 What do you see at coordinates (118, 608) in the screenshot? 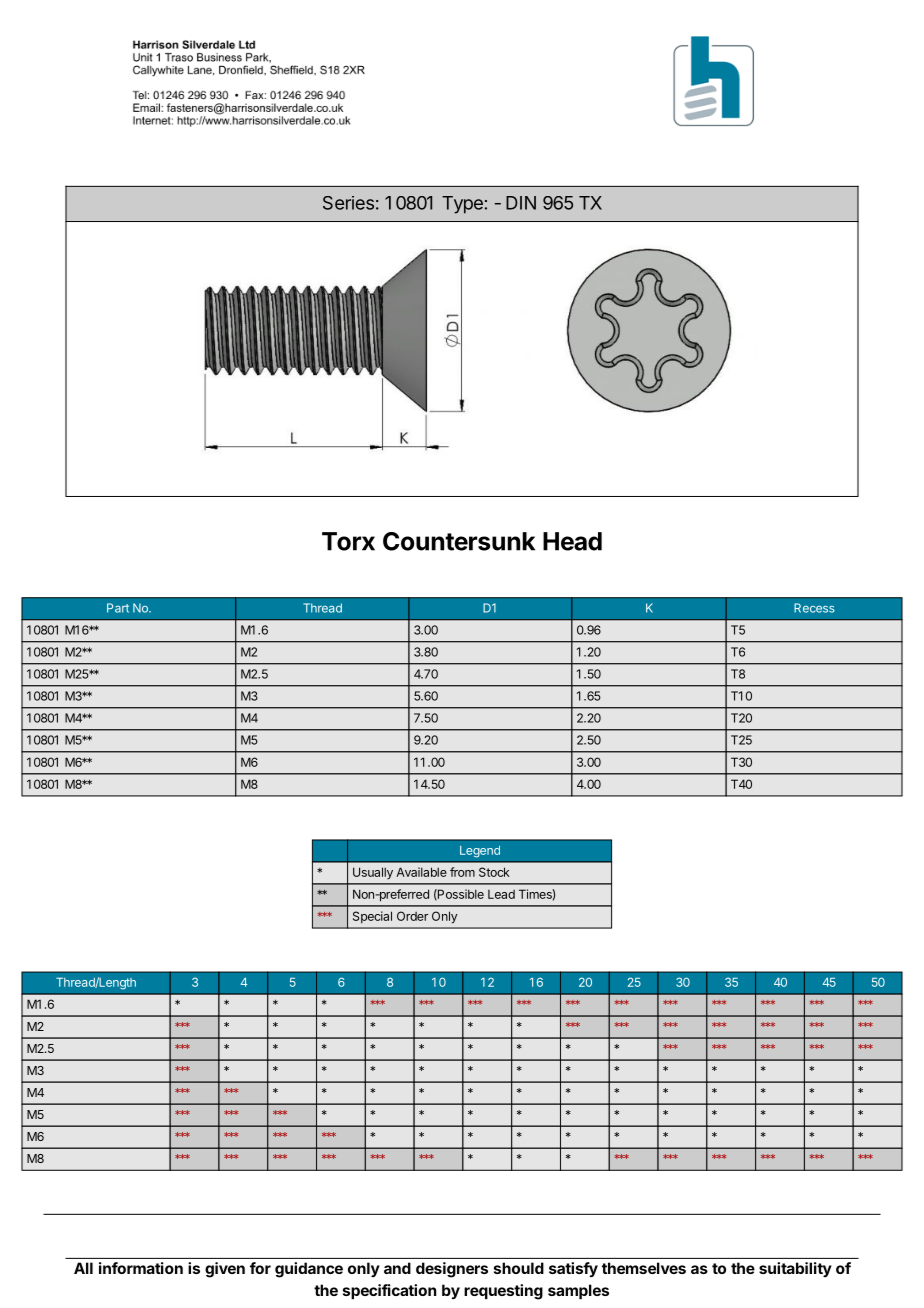
I see `Part` at bounding box center [118, 608].
